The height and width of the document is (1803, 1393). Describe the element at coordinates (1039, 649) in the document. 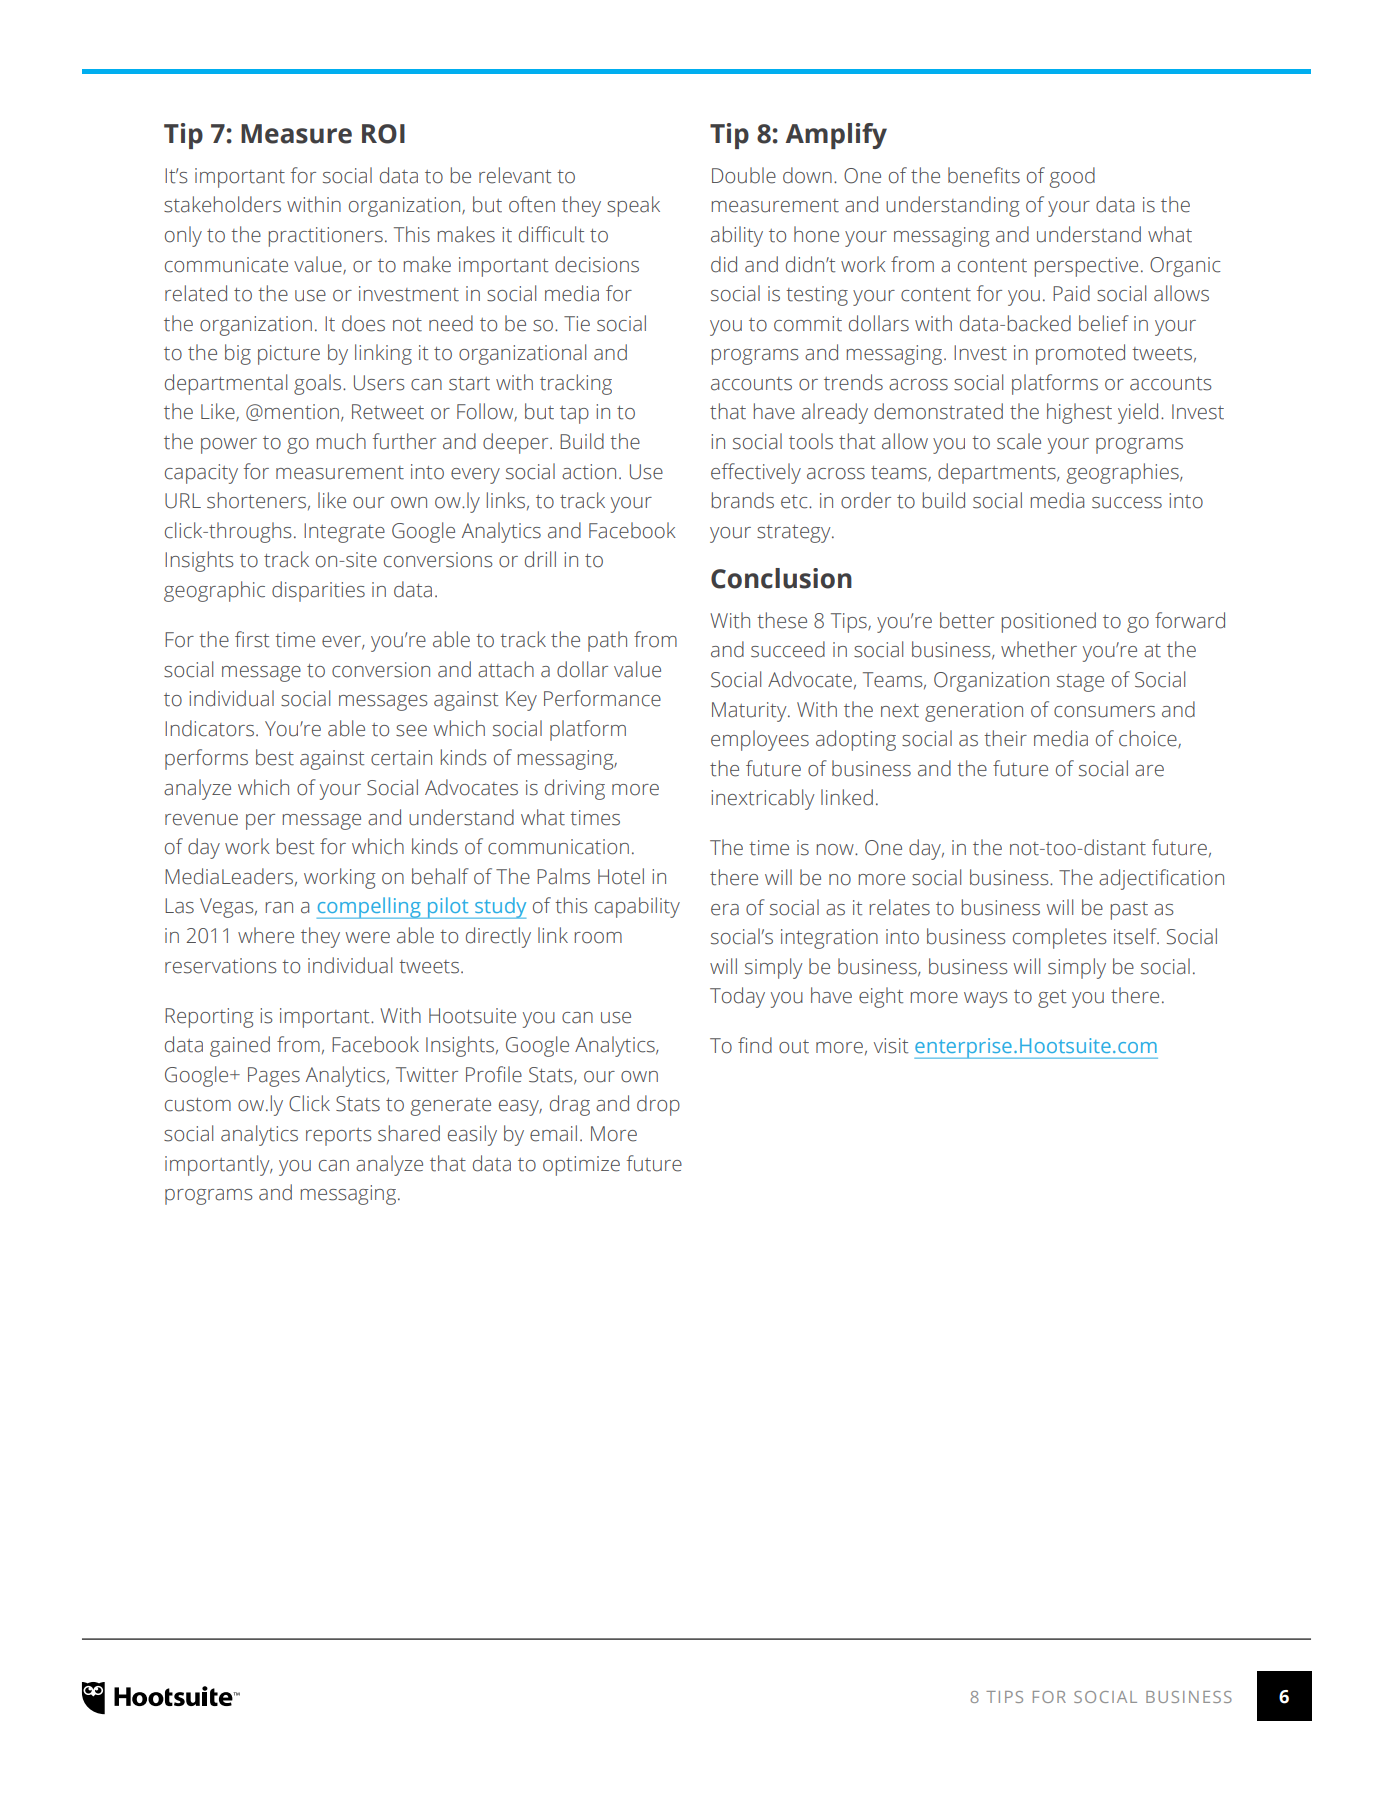

I see `whether` at that location.
